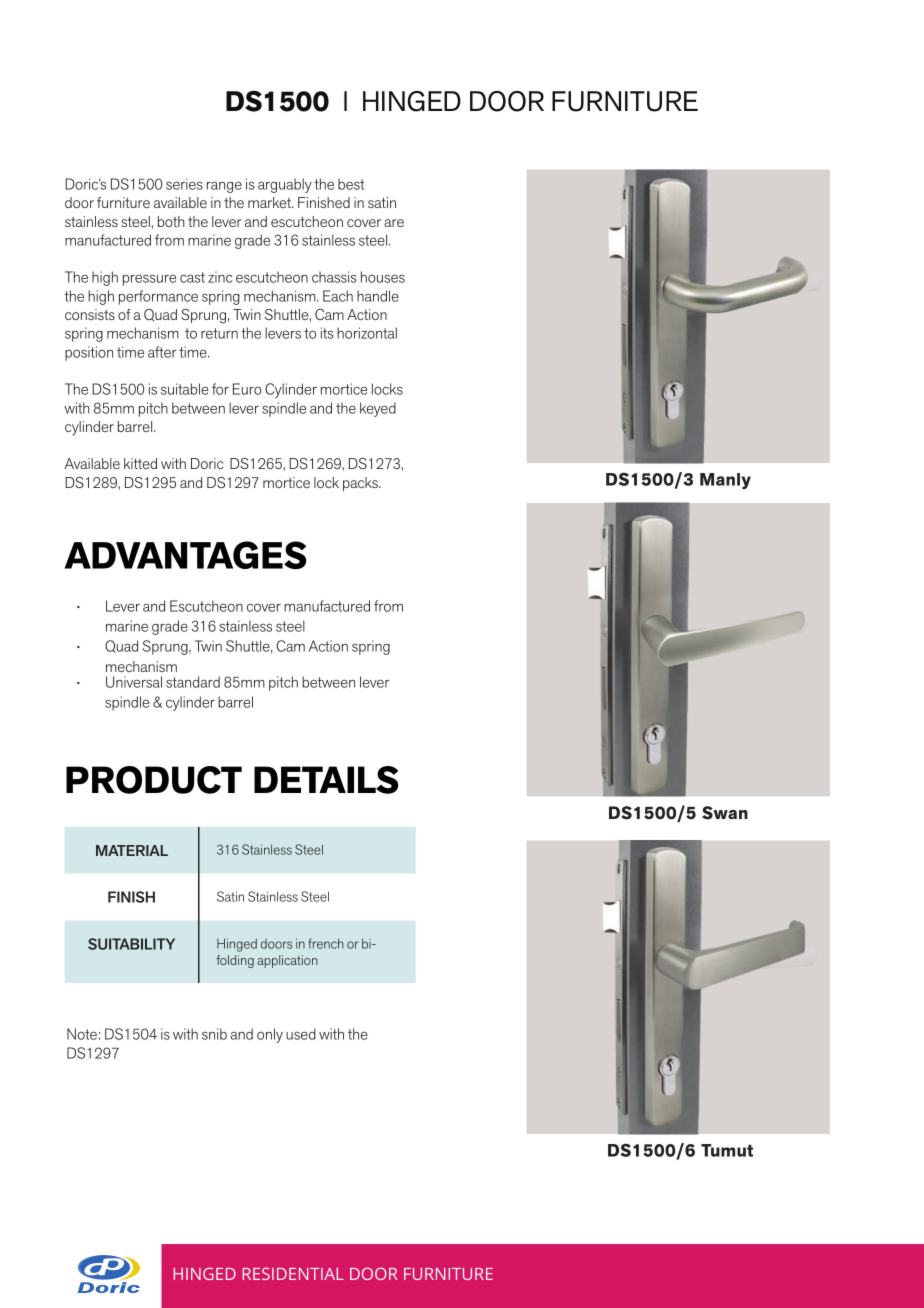  What do you see at coordinates (132, 850) in the document?
I see `MATERIAL` at bounding box center [132, 850].
